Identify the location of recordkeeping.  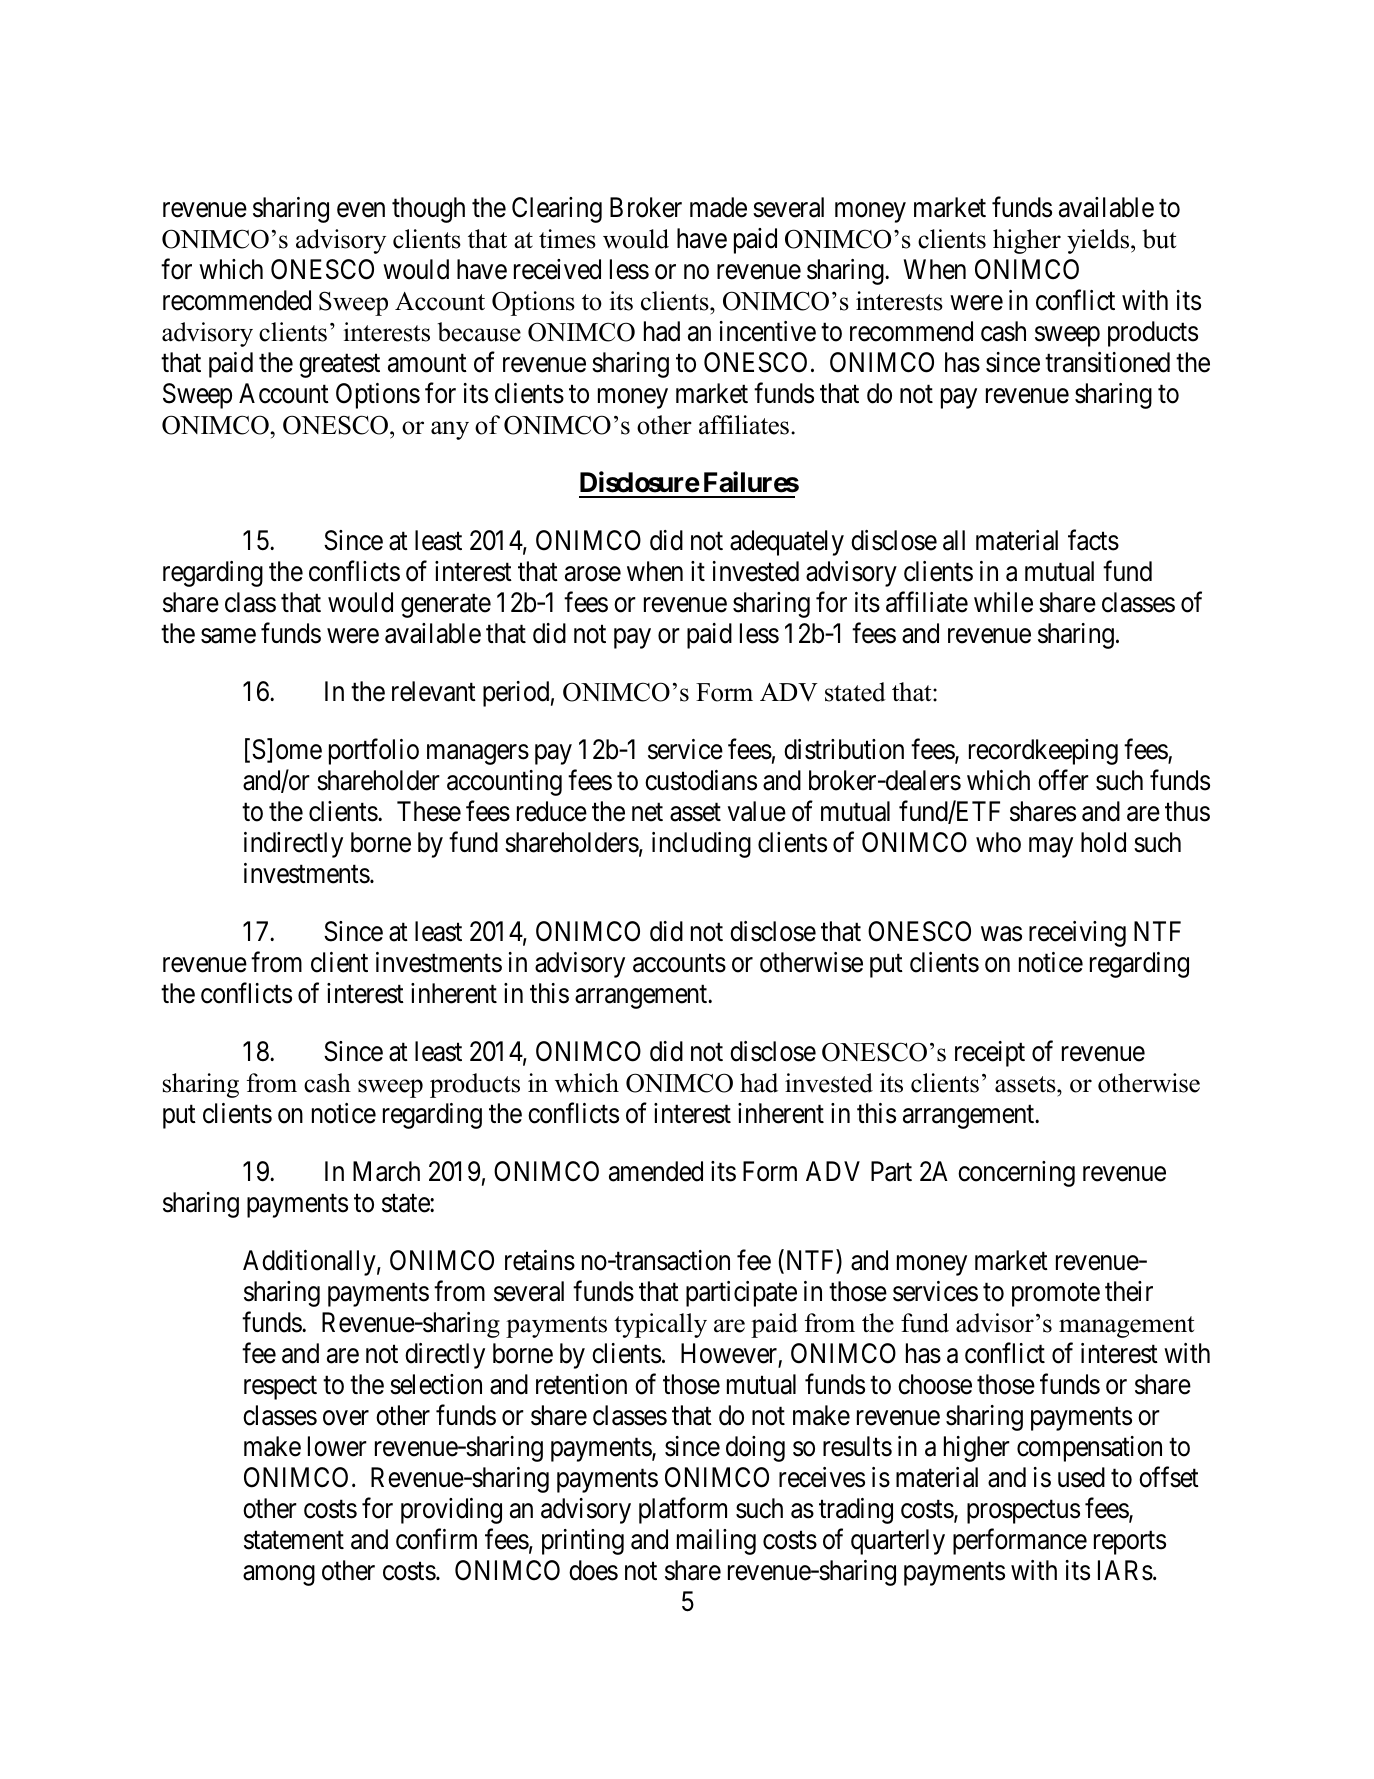
(1043, 752).
